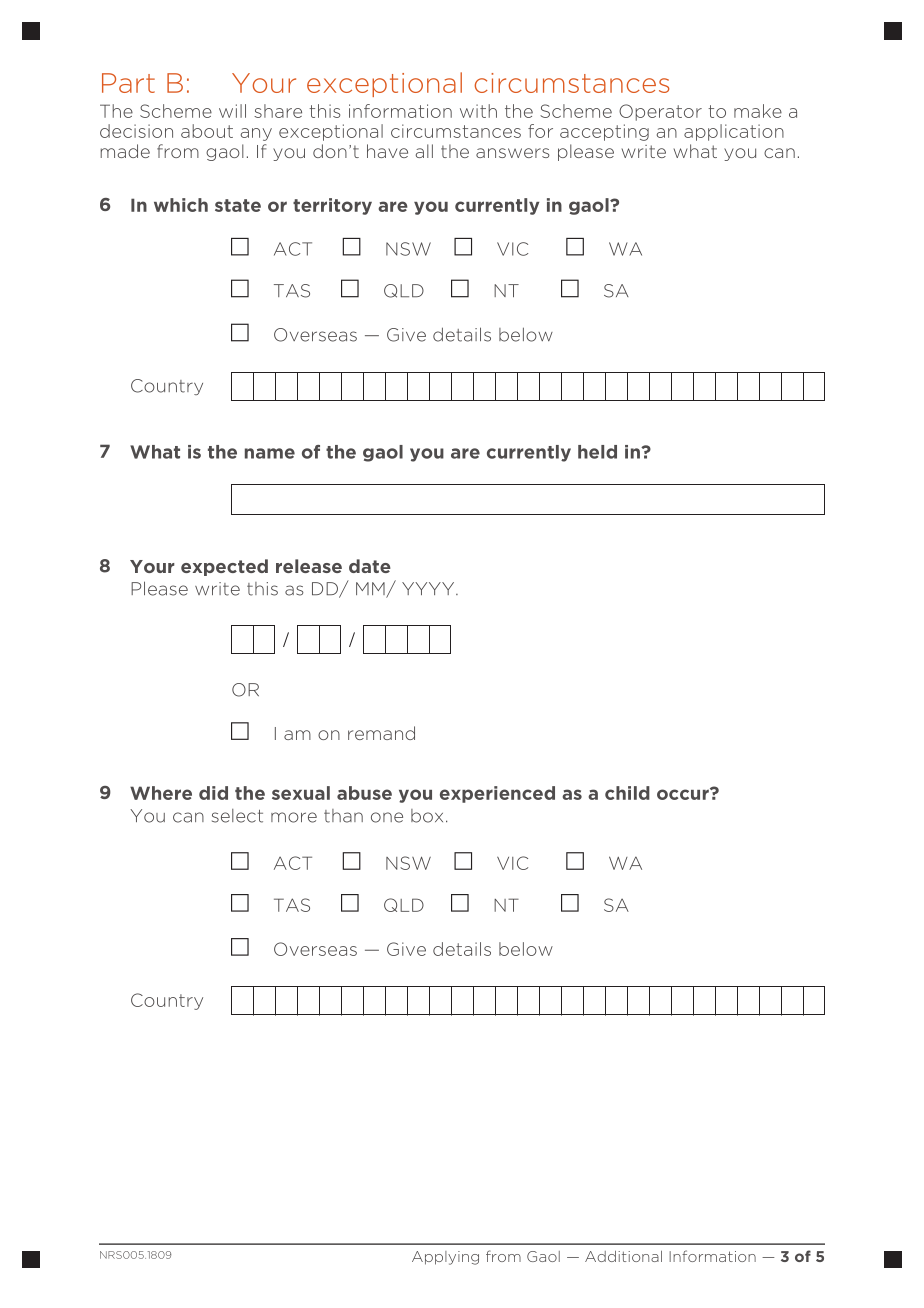 Image resolution: width=924 pixels, height=1308 pixels. Describe the element at coordinates (597, 452) in the document. I see `held` at that location.
